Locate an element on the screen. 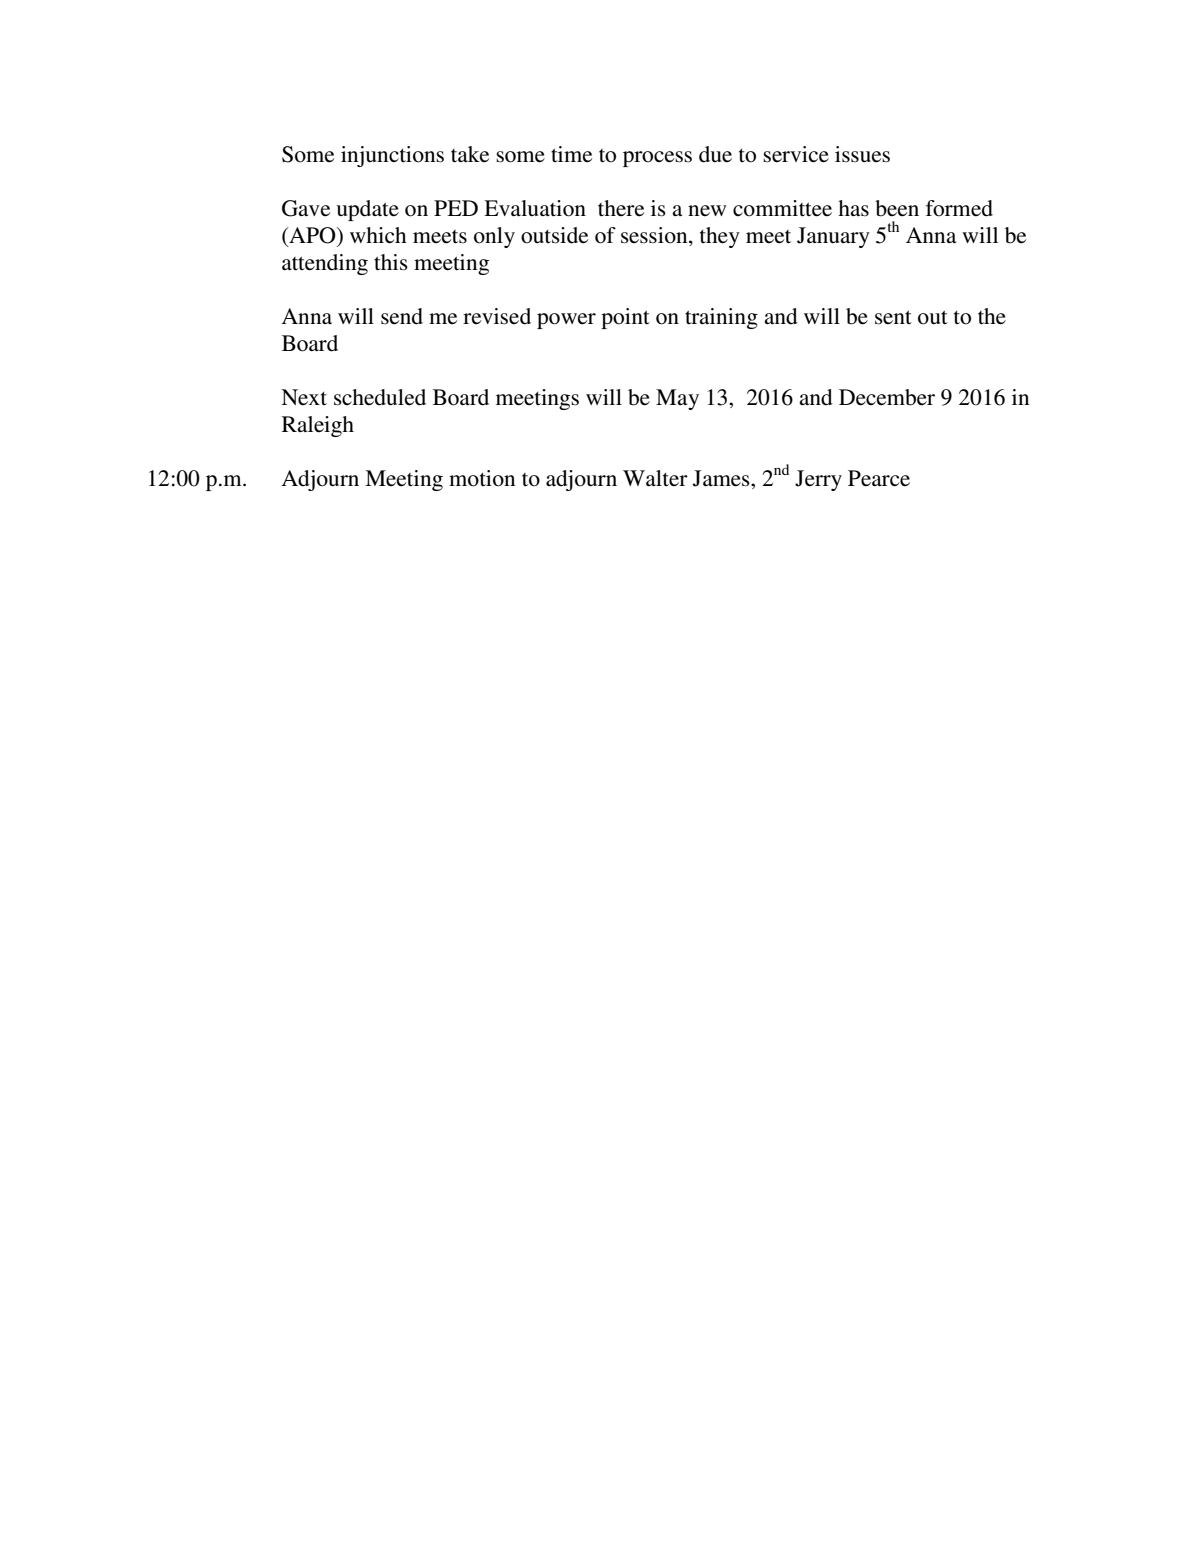 Image resolution: width=1196 pixels, height=1548 pixels. issues is located at coordinates (862, 154).
